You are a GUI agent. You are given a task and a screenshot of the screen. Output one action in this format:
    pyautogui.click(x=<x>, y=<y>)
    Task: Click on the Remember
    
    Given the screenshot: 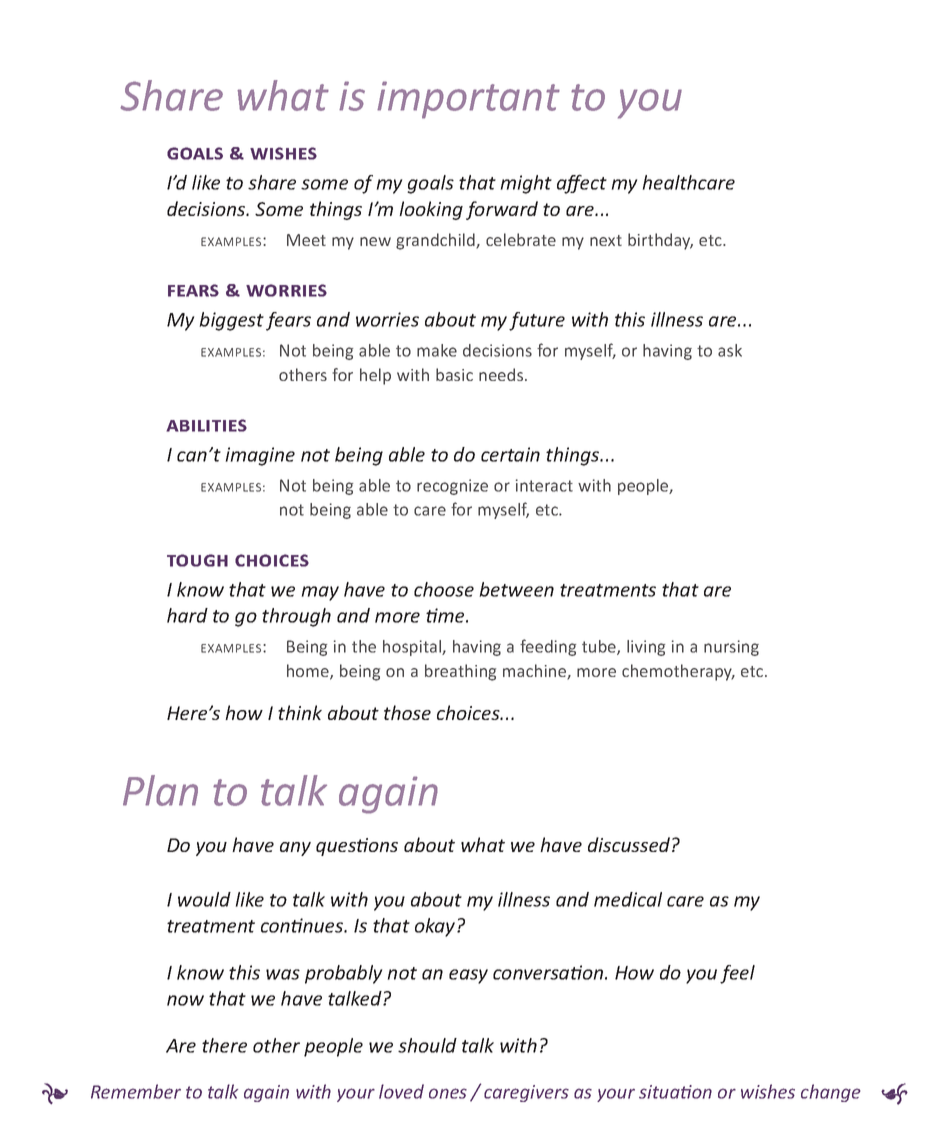 What is the action you would take?
    pyautogui.click(x=136, y=1091)
